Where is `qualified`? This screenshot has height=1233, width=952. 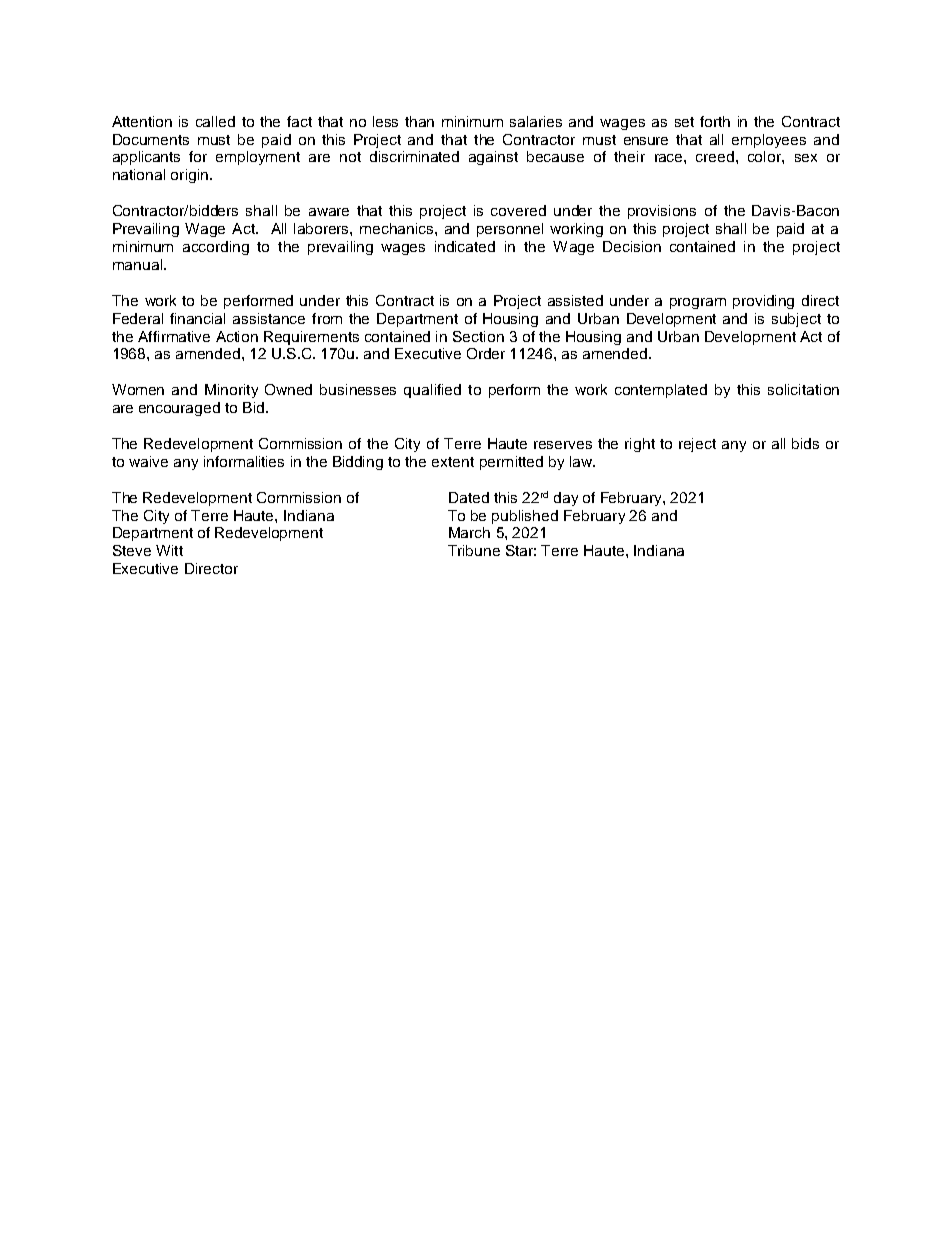 qualified is located at coordinates (432, 391).
